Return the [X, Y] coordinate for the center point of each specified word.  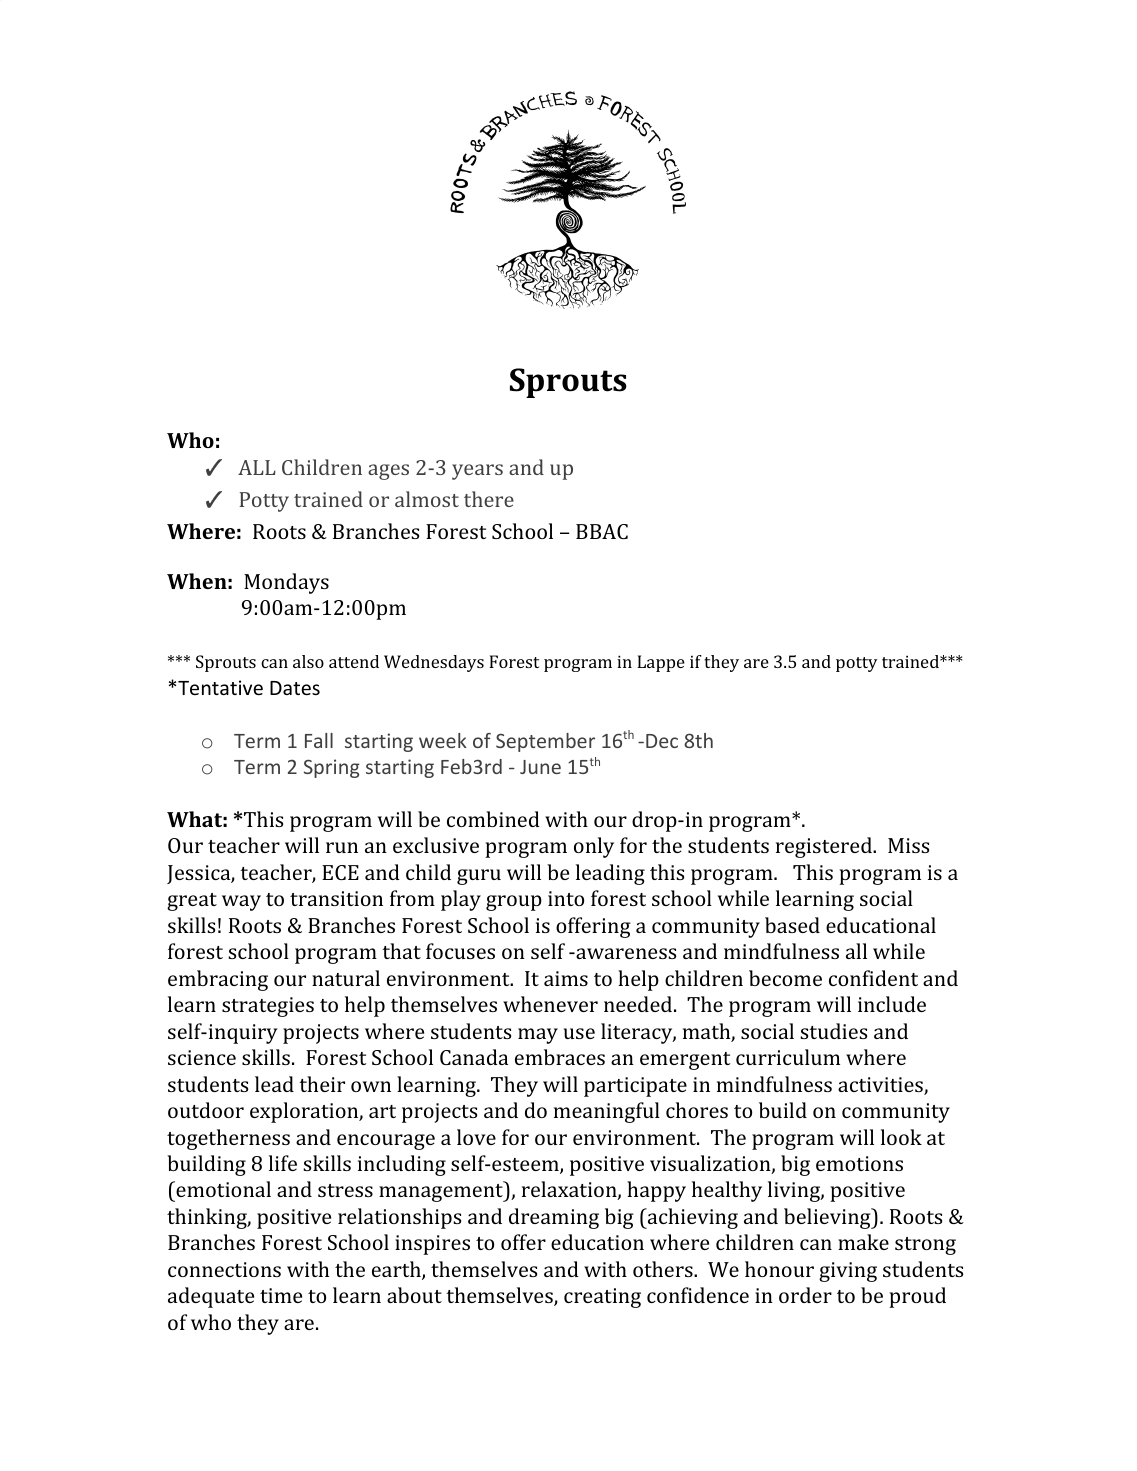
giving [848, 1272]
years [477, 472]
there [489, 499]
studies [833, 1031]
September [545, 742]
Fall [319, 740]
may [538, 1036]
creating [602, 1298]
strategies [268, 1007]
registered [825, 847]
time [281, 1295]
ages [388, 472]
